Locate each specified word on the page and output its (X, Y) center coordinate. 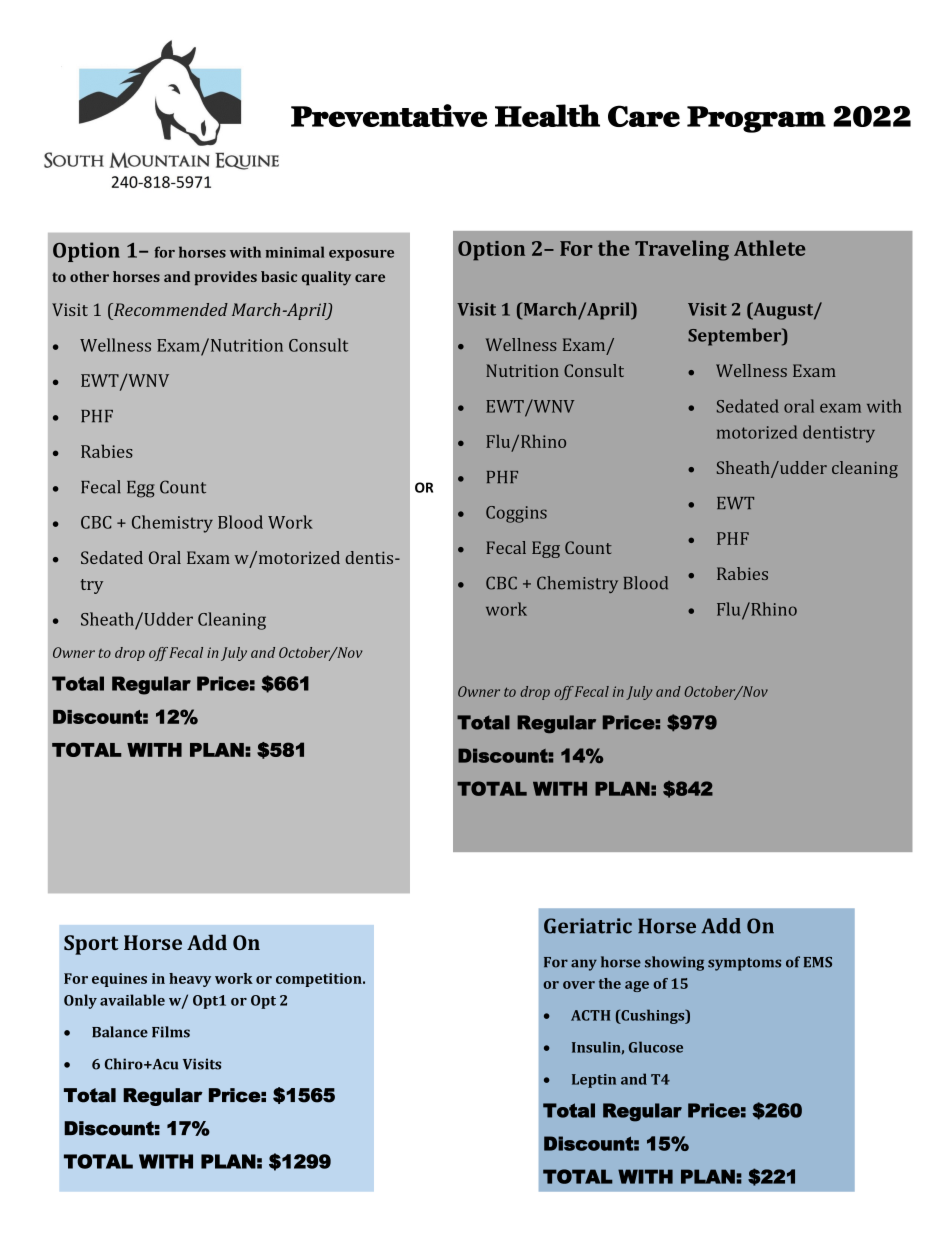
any (584, 965)
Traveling (682, 250)
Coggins (516, 514)
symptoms (744, 964)
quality (326, 278)
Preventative (389, 115)
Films (171, 1032)
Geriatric (588, 926)
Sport (91, 945)
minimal (294, 252)
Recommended (170, 309)
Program (756, 119)
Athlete (770, 248)
